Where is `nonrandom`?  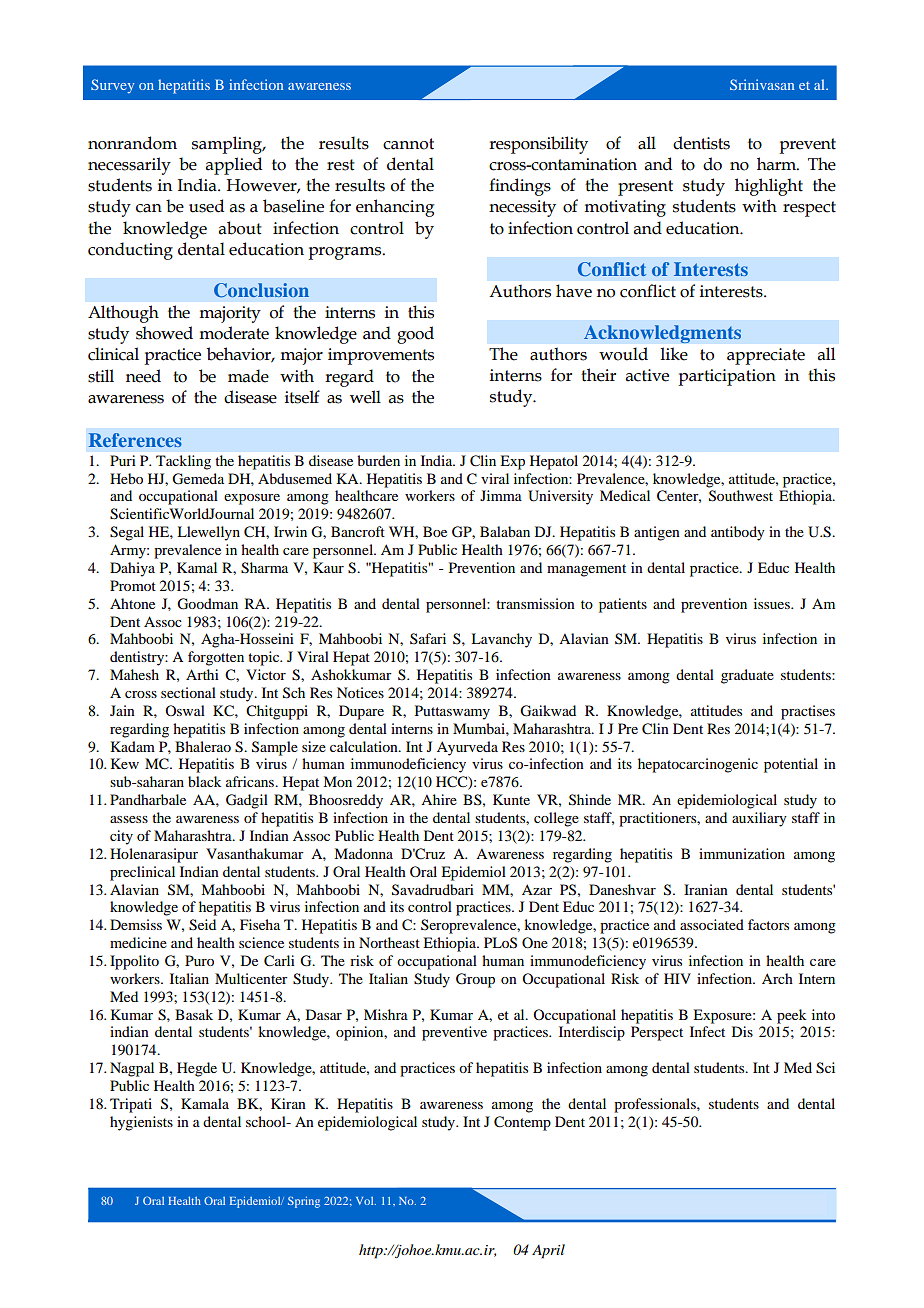 nonrandom is located at coordinates (132, 143).
